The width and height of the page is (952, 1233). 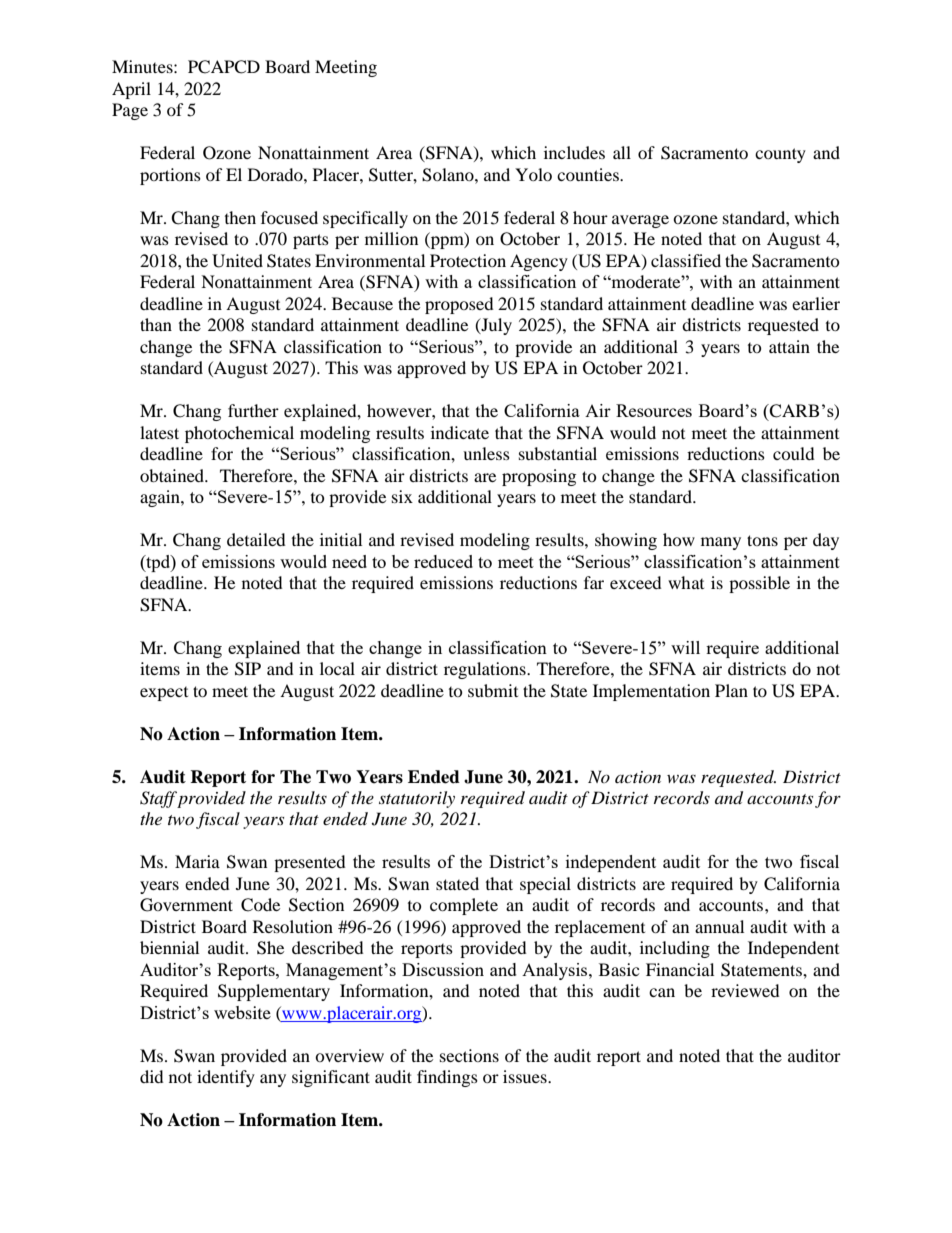 I want to click on county, so click(x=780, y=155).
